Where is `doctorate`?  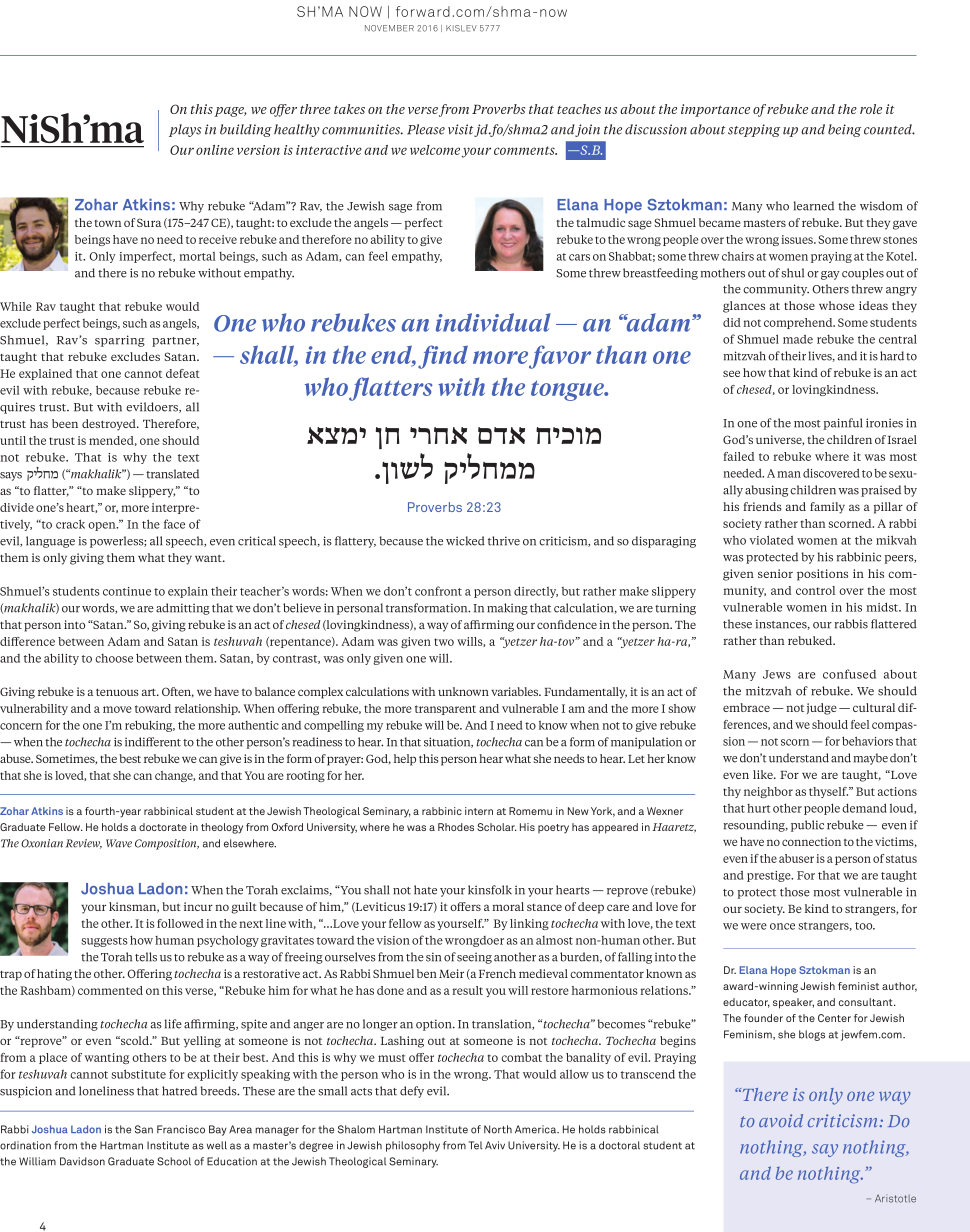 doctorate is located at coordinates (163, 827).
